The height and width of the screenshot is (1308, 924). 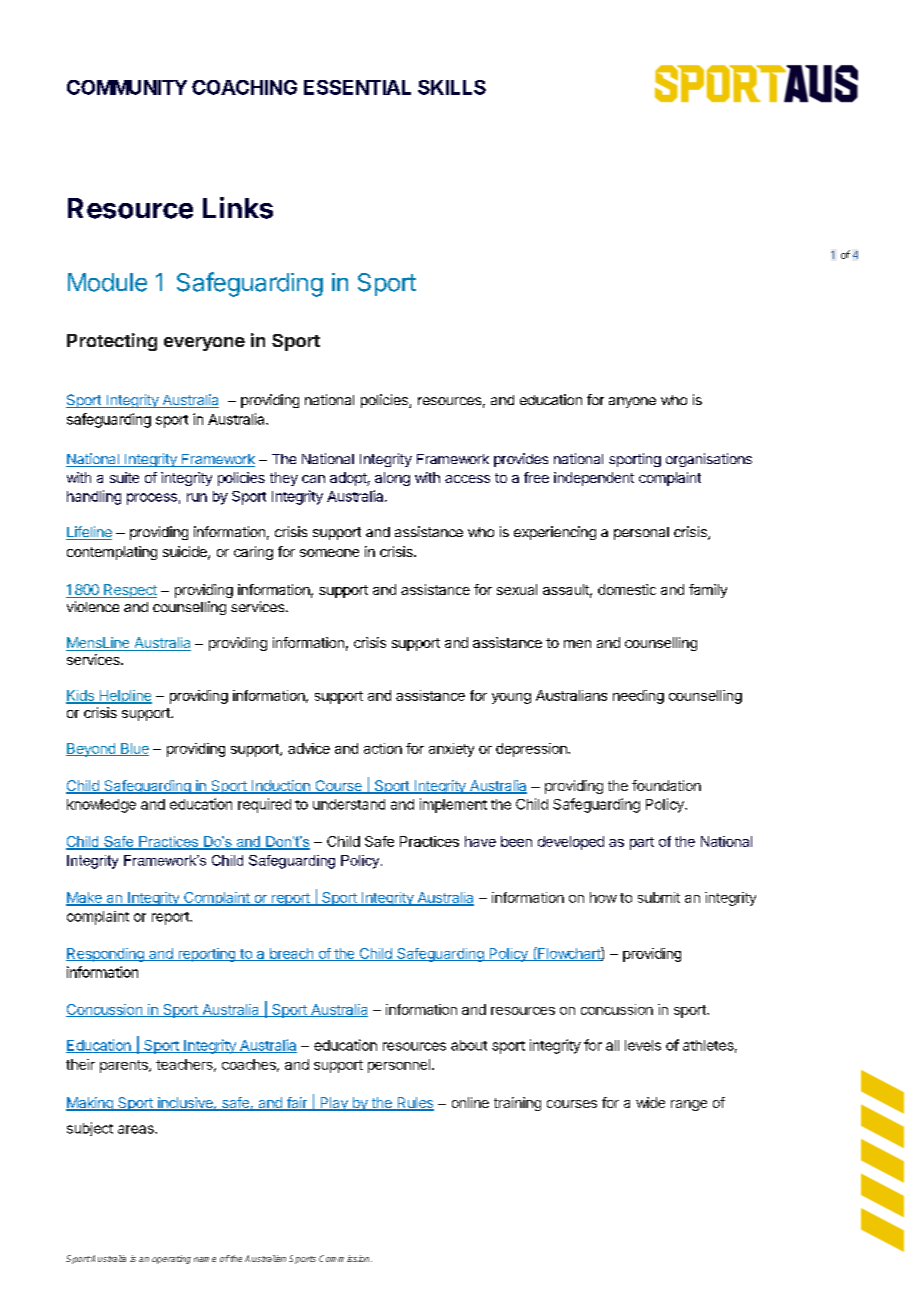 What do you see at coordinates (392, 479) in the screenshot?
I see `along` at bounding box center [392, 479].
